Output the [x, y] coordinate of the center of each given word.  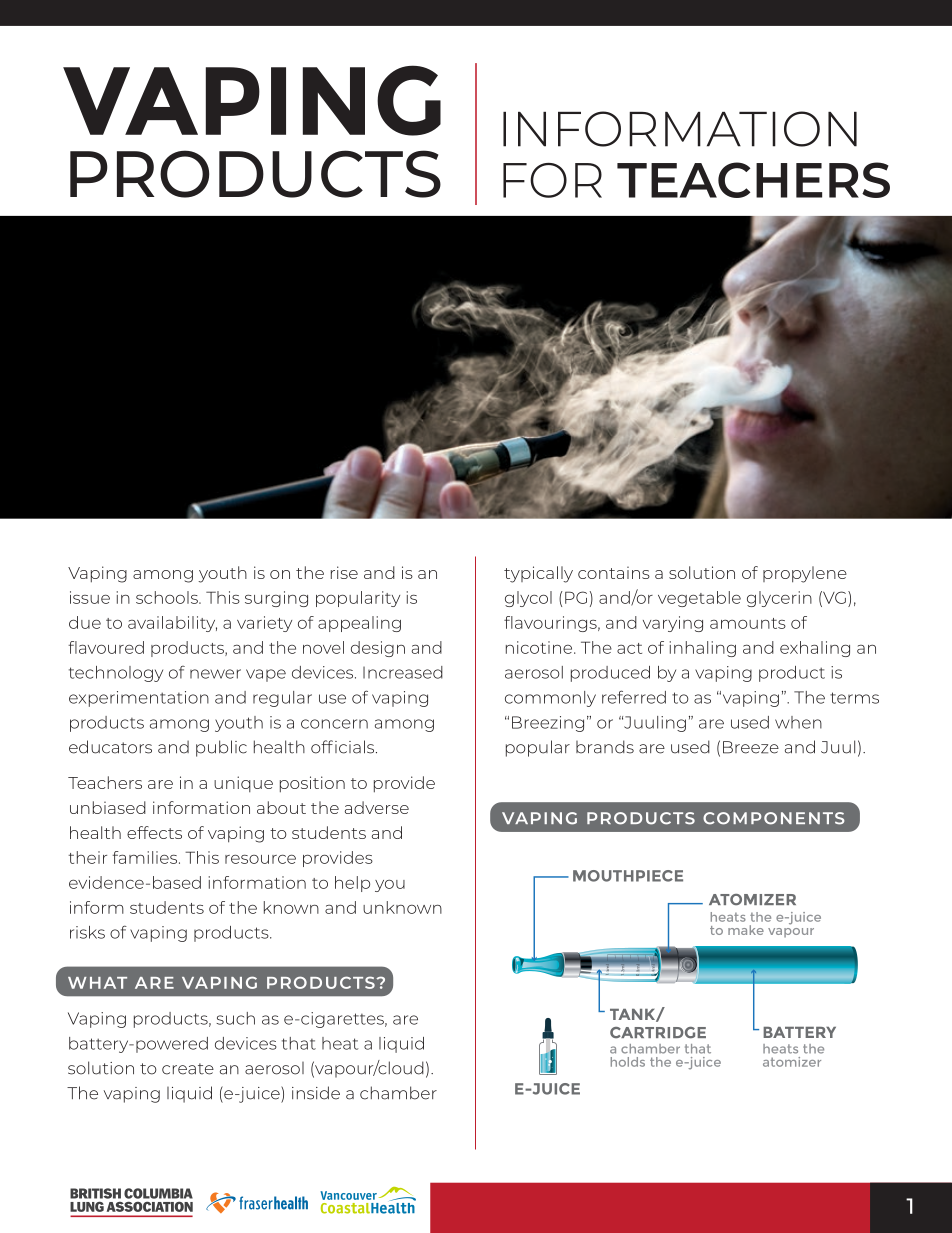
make [746, 930]
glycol [528, 599]
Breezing [548, 724]
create [188, 1069]
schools [168, 597]
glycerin [779, 599]
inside [316, 1093]
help [352, 884]
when [798, 722]
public [221, 748]
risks [87, 932]
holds [628, 1062]
